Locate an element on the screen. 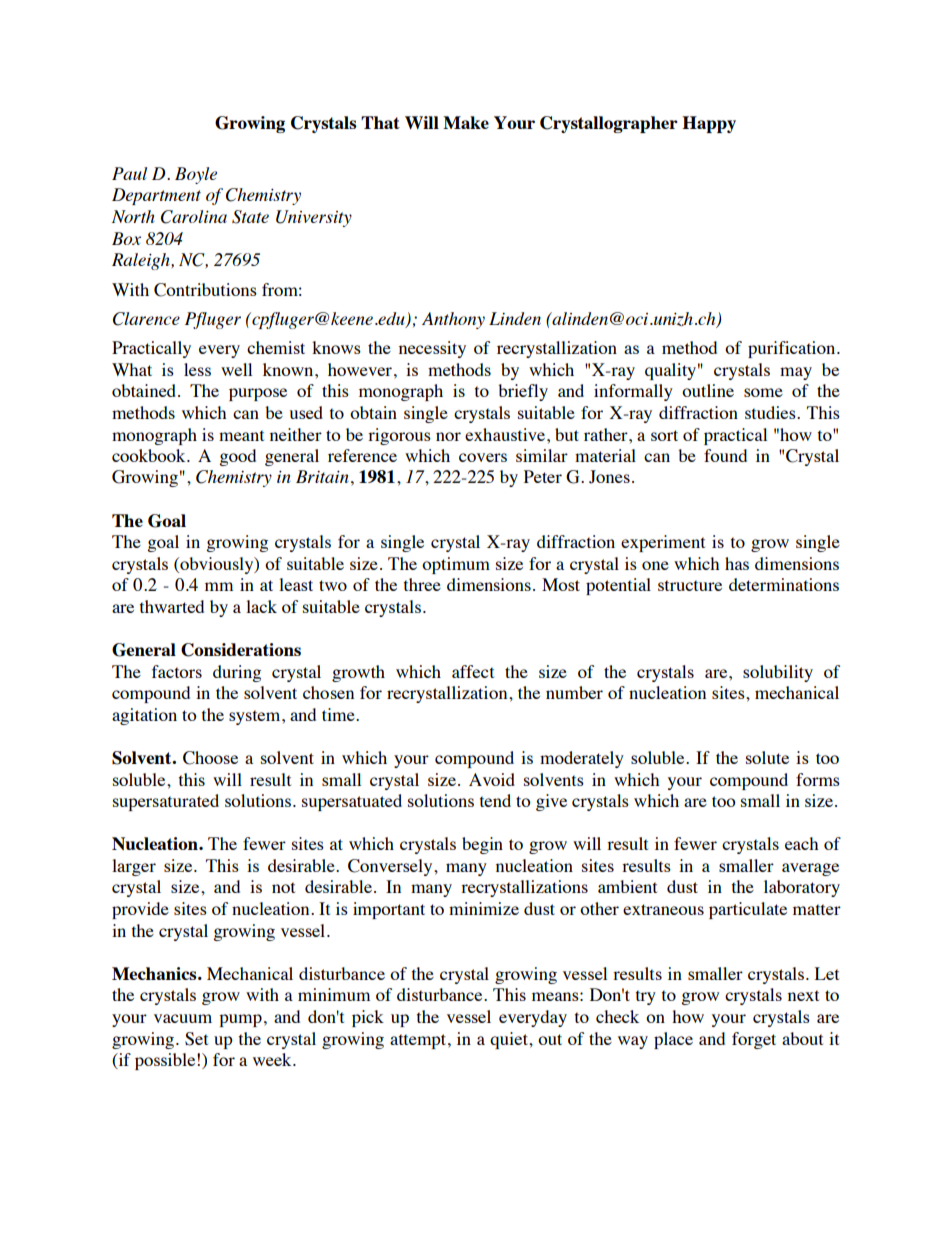 The image size is (952, 1233). Set is located at coordinates (196, 1039).
